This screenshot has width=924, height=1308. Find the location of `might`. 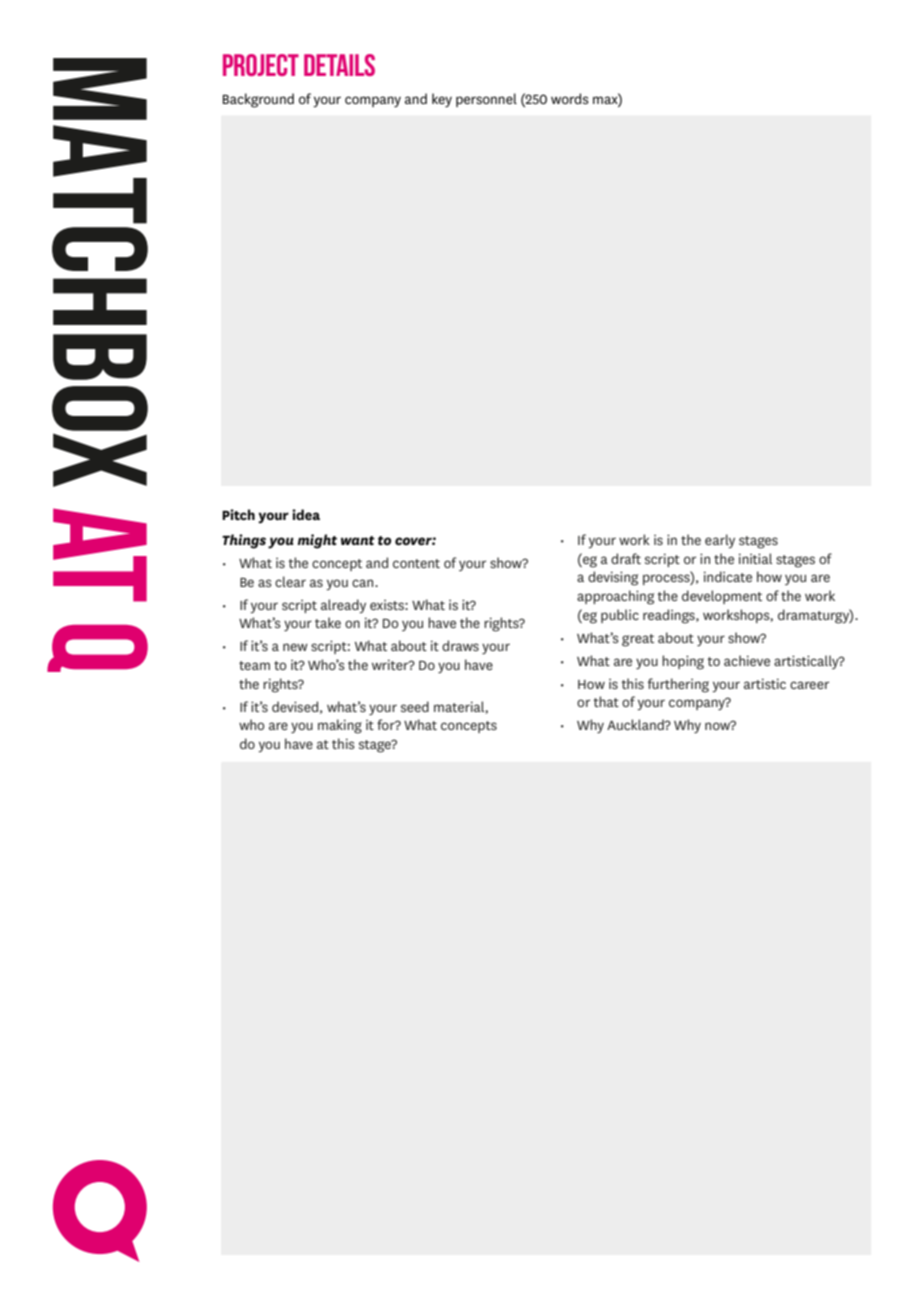

might is located at coordinates (317, 541).
